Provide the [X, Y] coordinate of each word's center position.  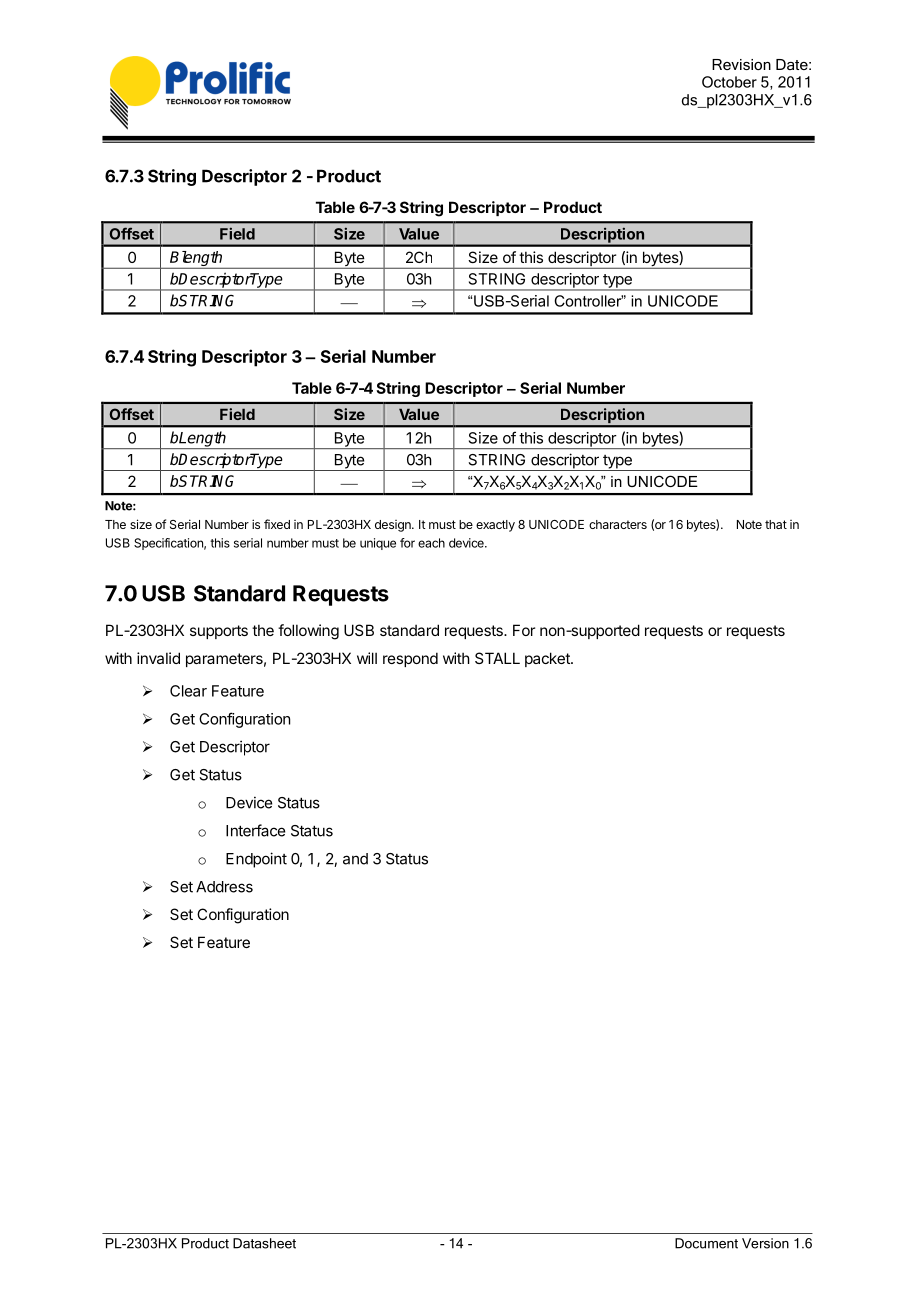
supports [219, 632]
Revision [741, 64]
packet [548, 659]
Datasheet [264, 1243]
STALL [497, 658]
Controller [588, 301]
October [729, 82]
